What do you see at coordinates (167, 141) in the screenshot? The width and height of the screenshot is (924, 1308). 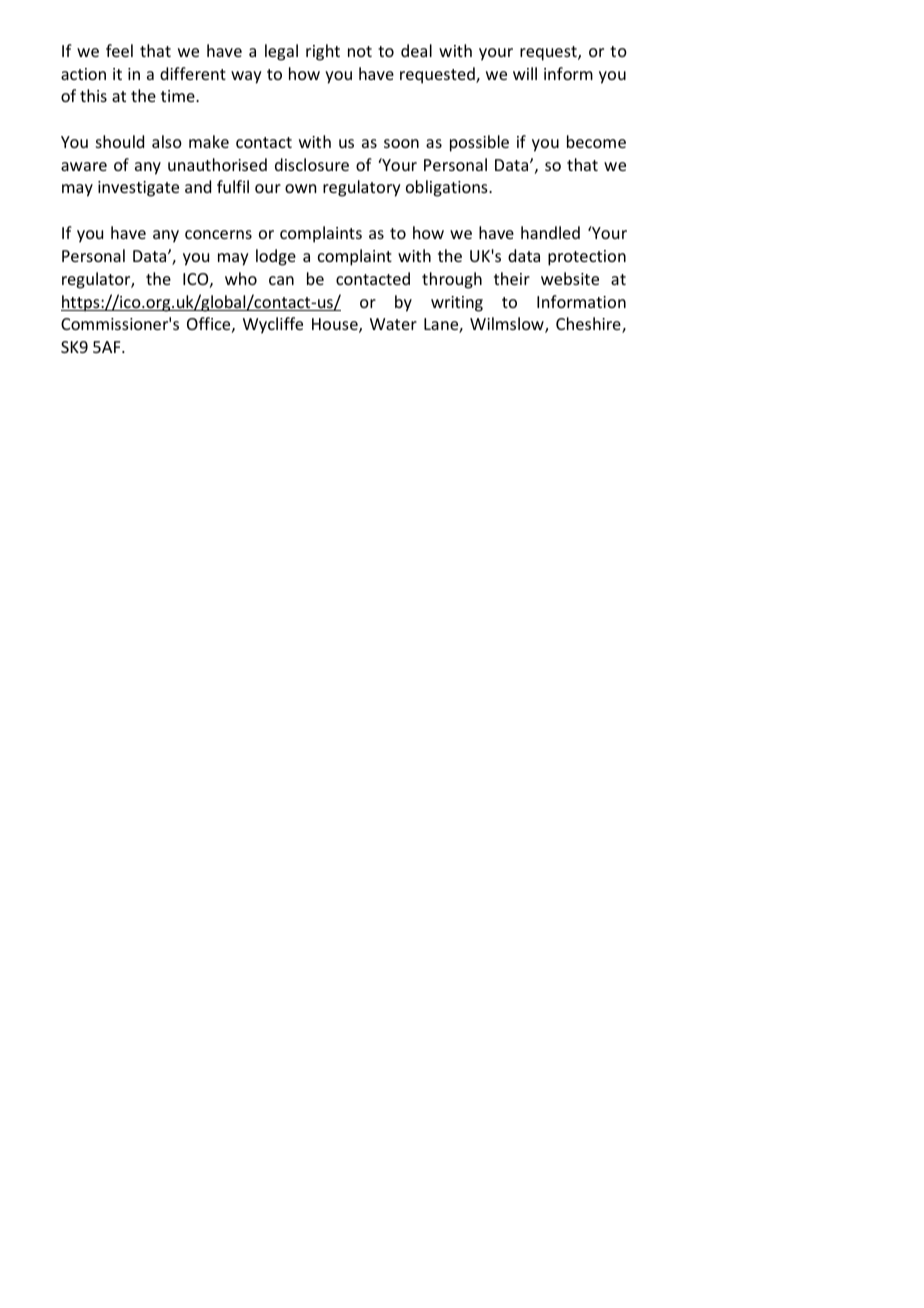 I see `also` at bounding box center [167, 141].
